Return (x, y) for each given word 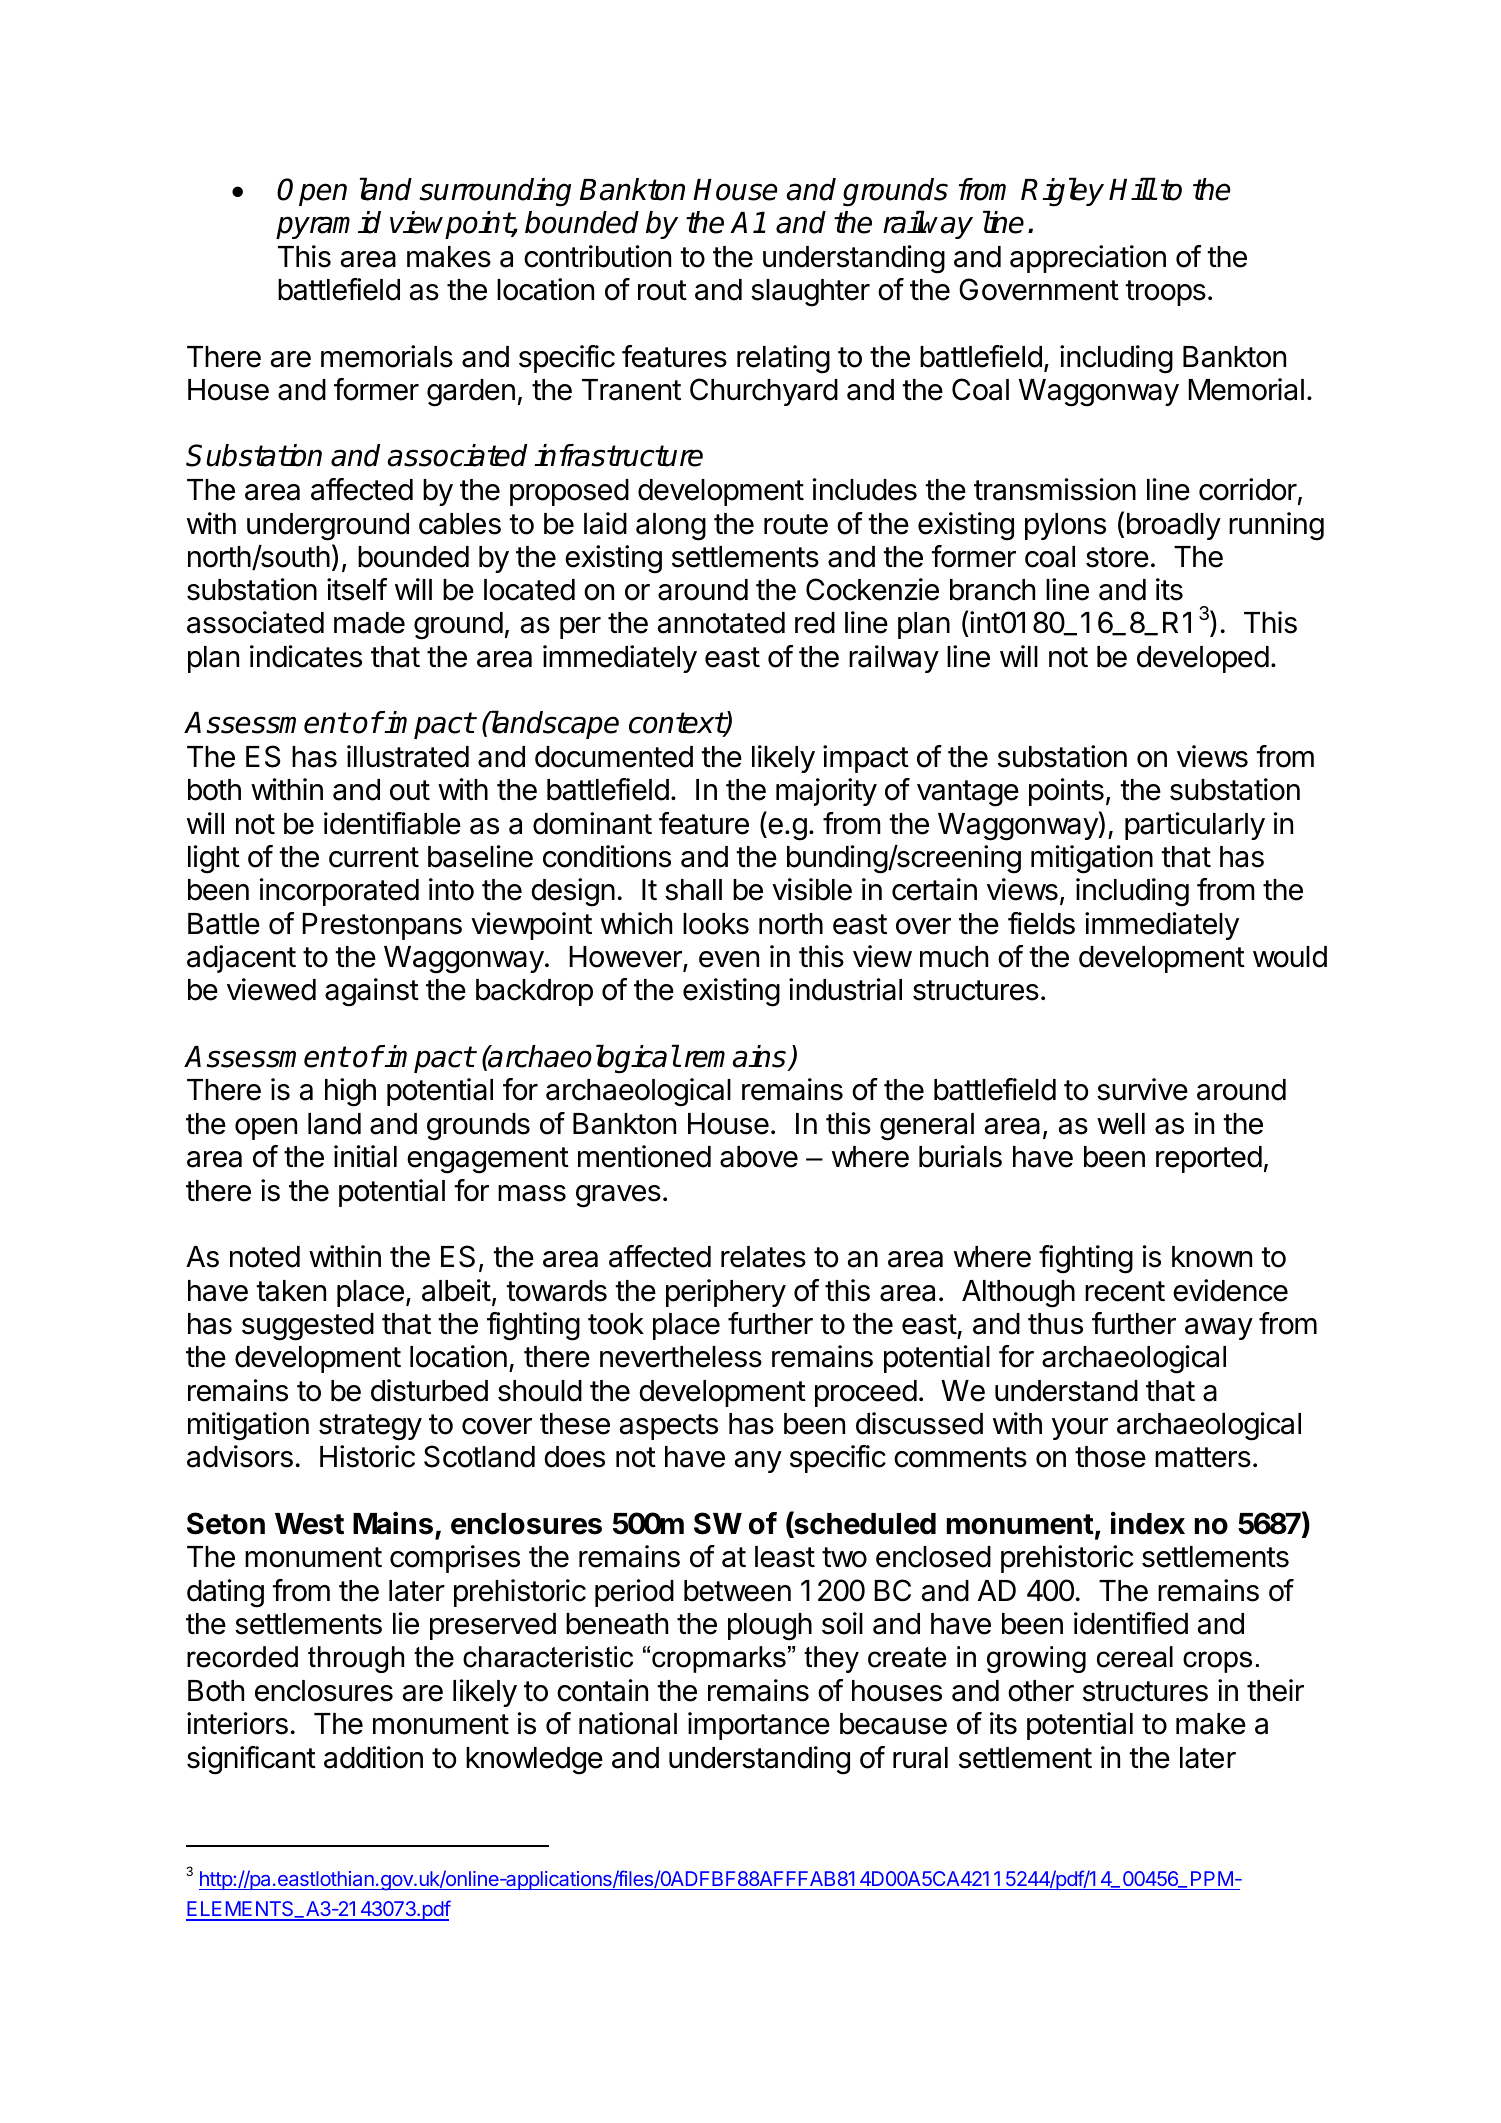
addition (373, 1757)
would (1290, 957)
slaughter (810, 293)
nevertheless (681, 1357)
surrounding (495, 192)
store (1117, 557)
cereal (1135, 1657)
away (1219, 1329)
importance (759, 1726)
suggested (308, 1327)
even (729, 959)
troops (1165, 293)
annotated (721, 623)
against (372, 992)
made (369, 623)
